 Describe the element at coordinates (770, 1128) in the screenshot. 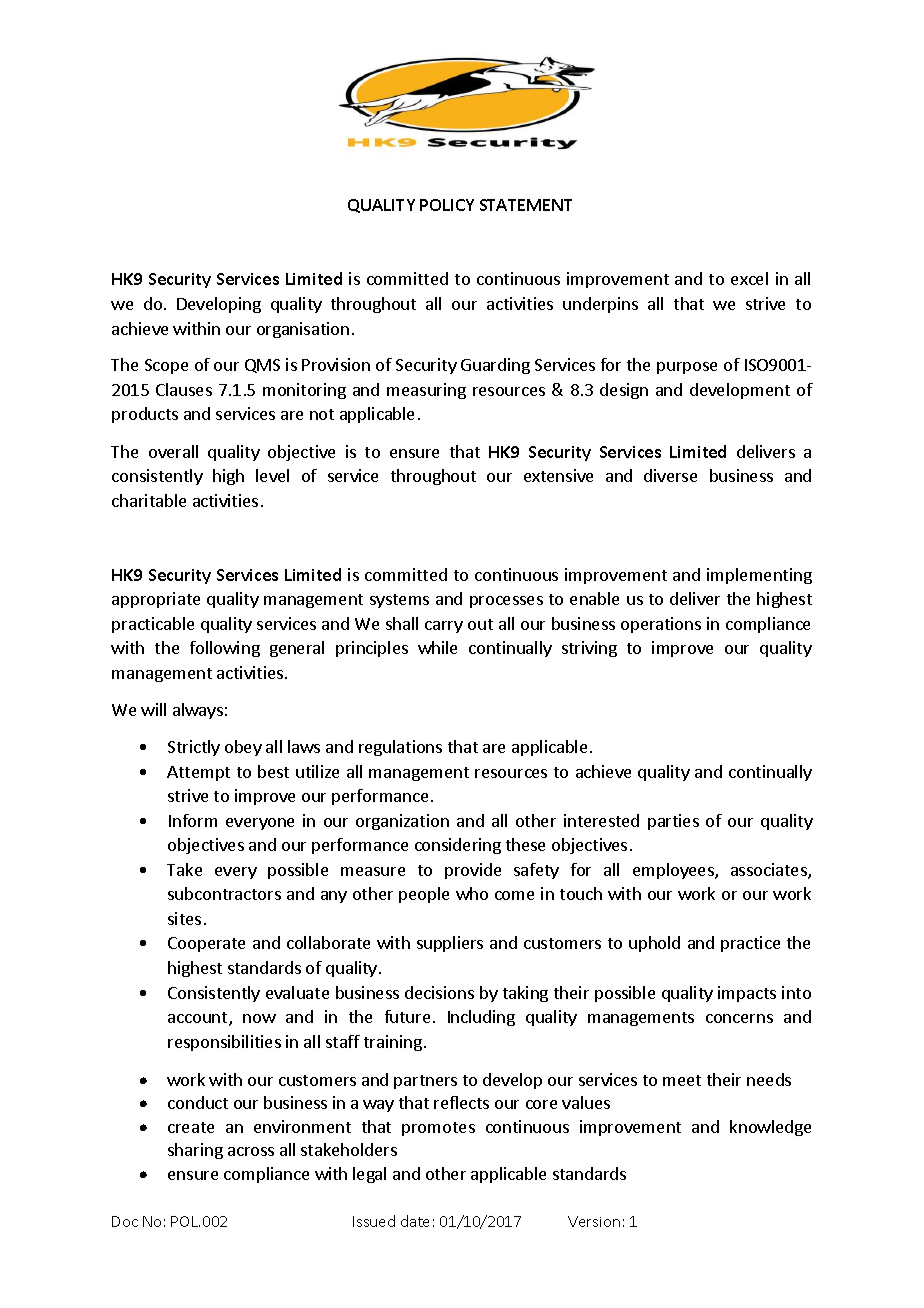

I see `knowledge` at that location.
